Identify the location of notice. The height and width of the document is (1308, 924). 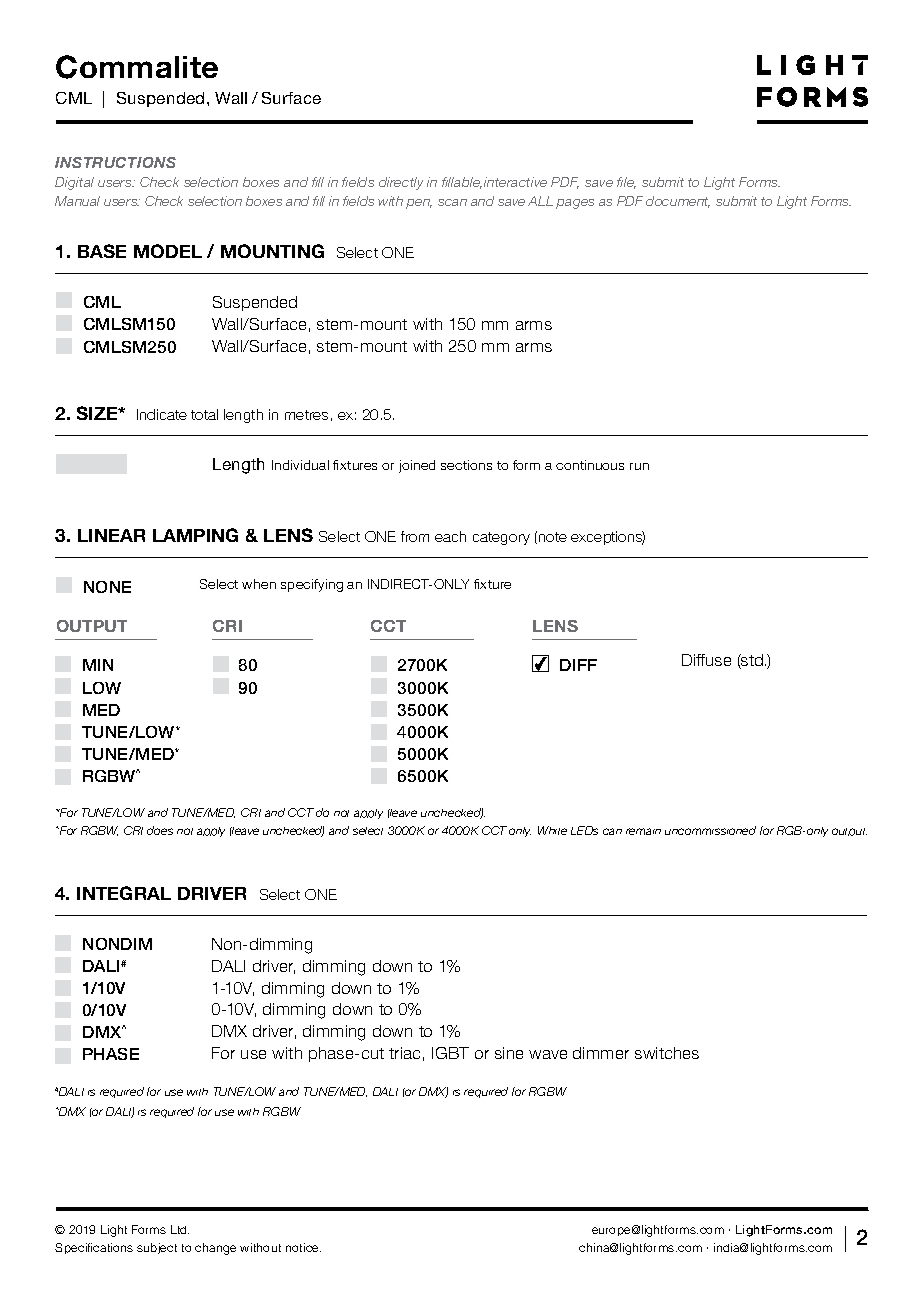
(303, 1247).
